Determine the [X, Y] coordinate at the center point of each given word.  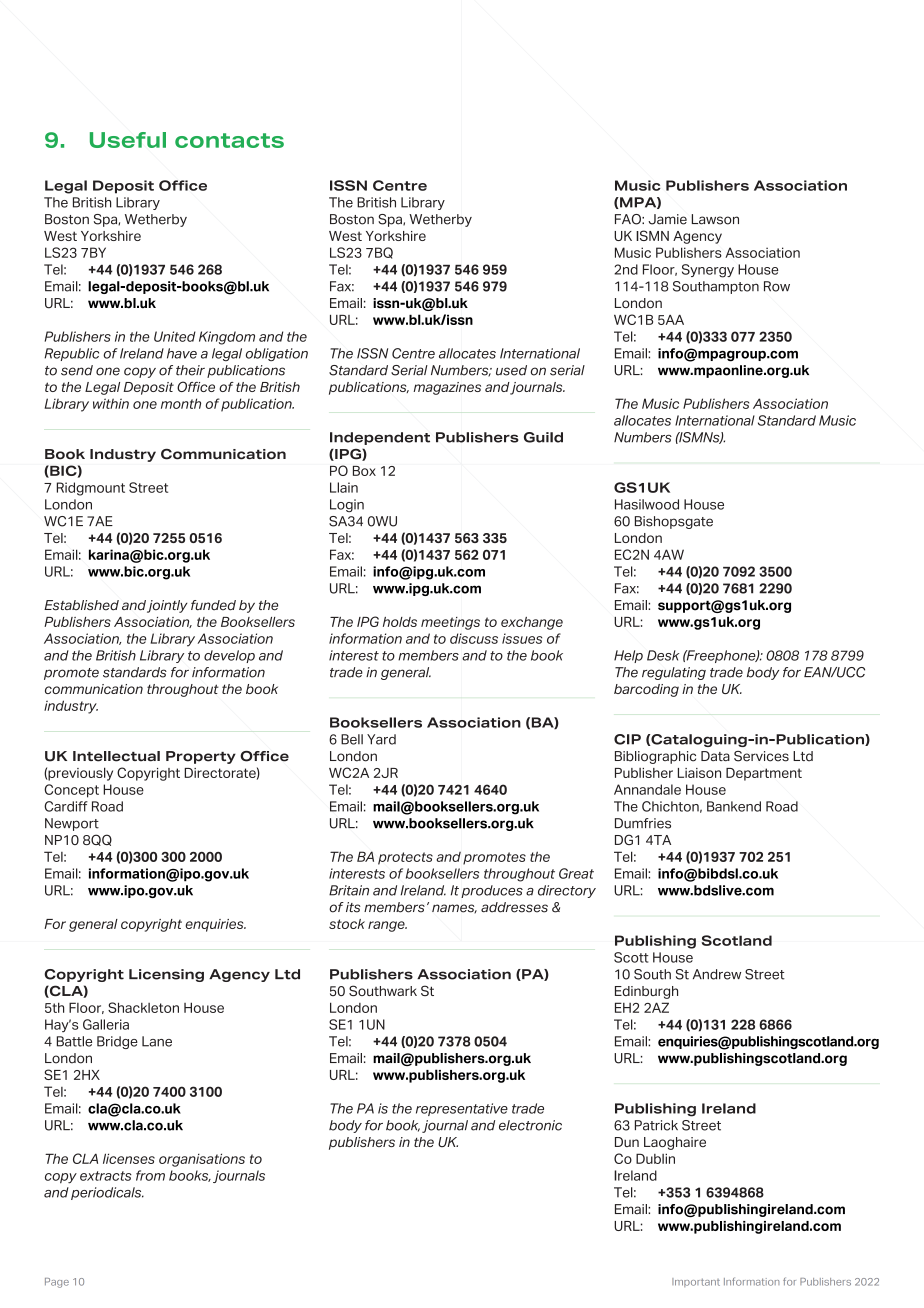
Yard [381, 739]
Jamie [667, 219]
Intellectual [116, 756]
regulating [674, 673]
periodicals [107, 1193]
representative [462, 1109]
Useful [128, 140]
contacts [229, 140]
